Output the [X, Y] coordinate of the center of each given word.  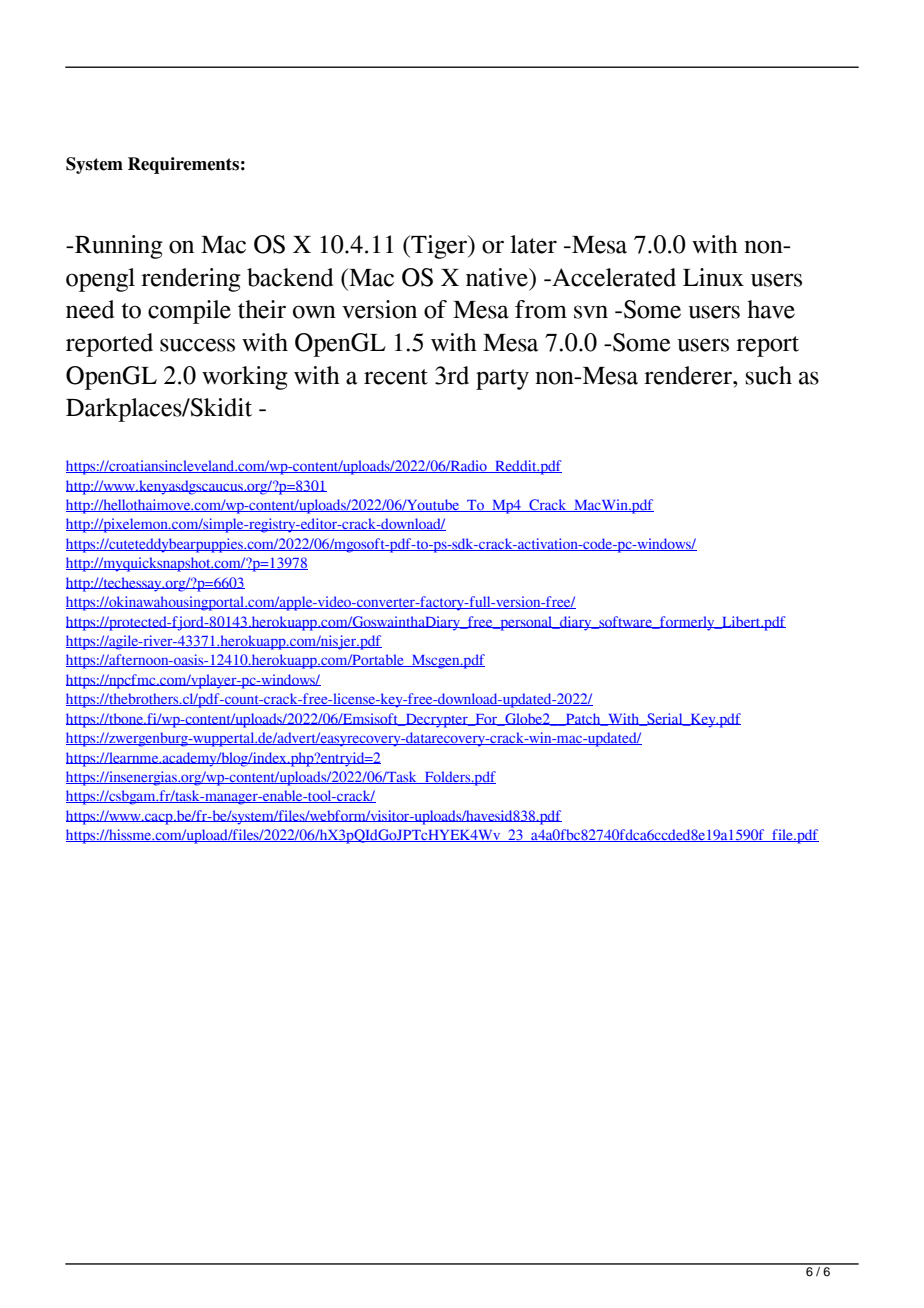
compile [189, 312]
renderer [689, 375]
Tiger [439, 247]
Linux [713, 277]
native [498, 277]
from [541, 309]
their [262, 309]
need [90, 309]
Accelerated [613, 277]
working [245, 378]
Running [118, 247]
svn [591, 312]
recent [396, 377]
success [197, 345]
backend [290, 277]
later [533, 244]
